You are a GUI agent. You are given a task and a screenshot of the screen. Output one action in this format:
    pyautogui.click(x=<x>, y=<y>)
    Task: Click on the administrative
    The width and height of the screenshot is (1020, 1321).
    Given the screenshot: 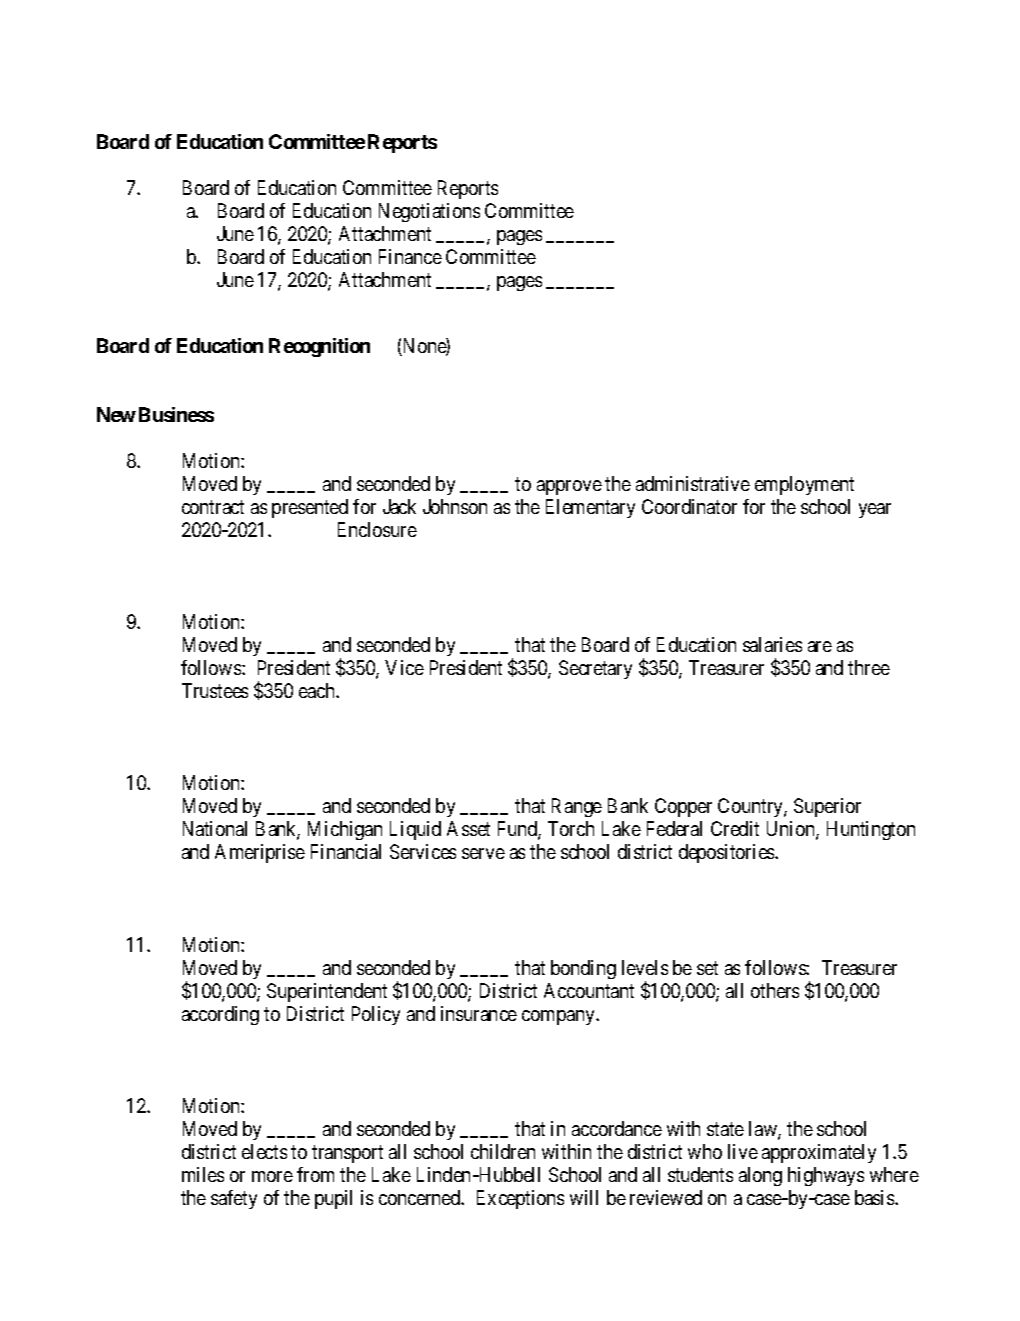 What is the action you would take?
    pyautogui.click(x=693, y=483)
